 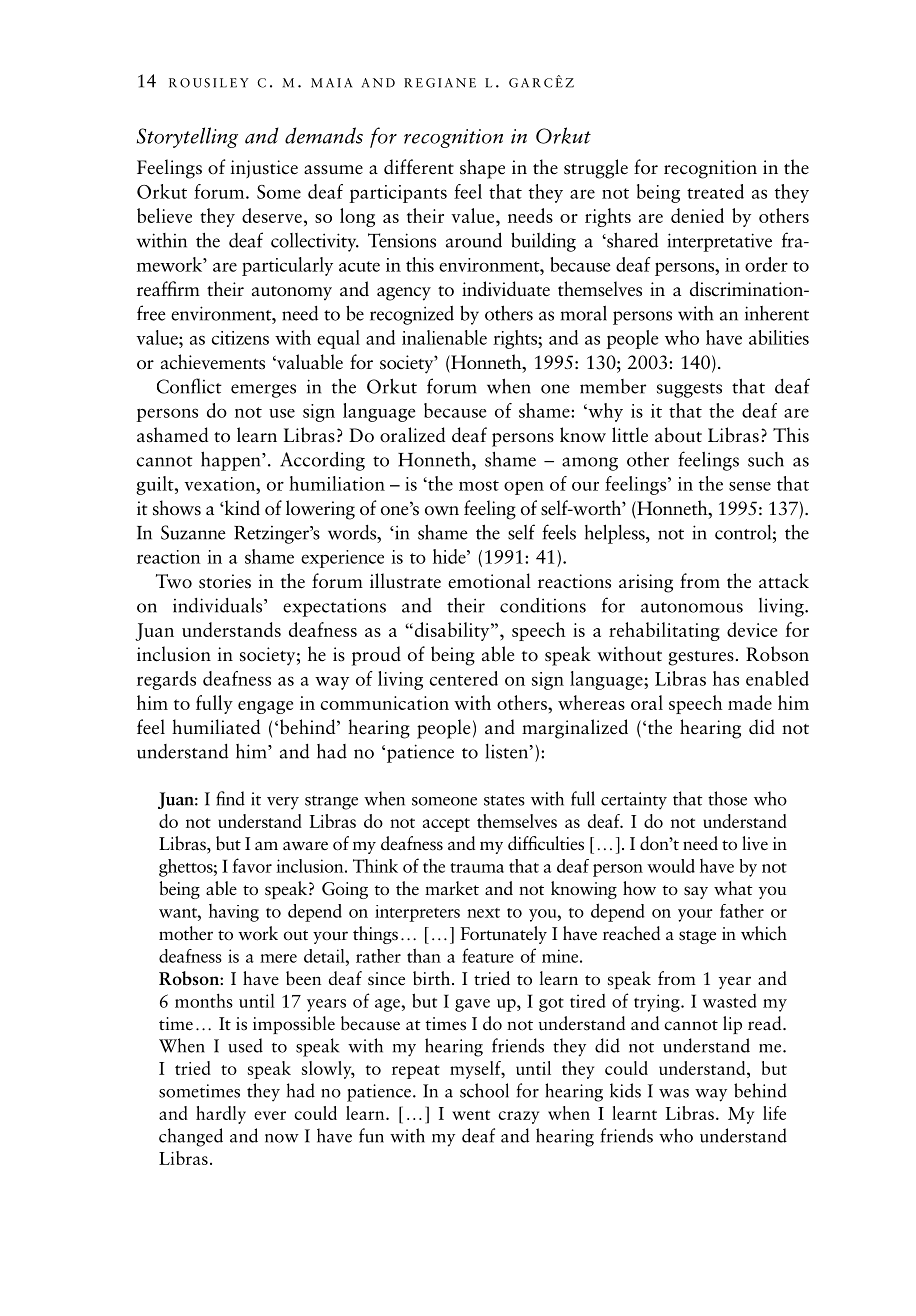 What do you see at coordinates (701, 658) in the screenshot?
I see `gestures` at bounding box center [701, 658].
